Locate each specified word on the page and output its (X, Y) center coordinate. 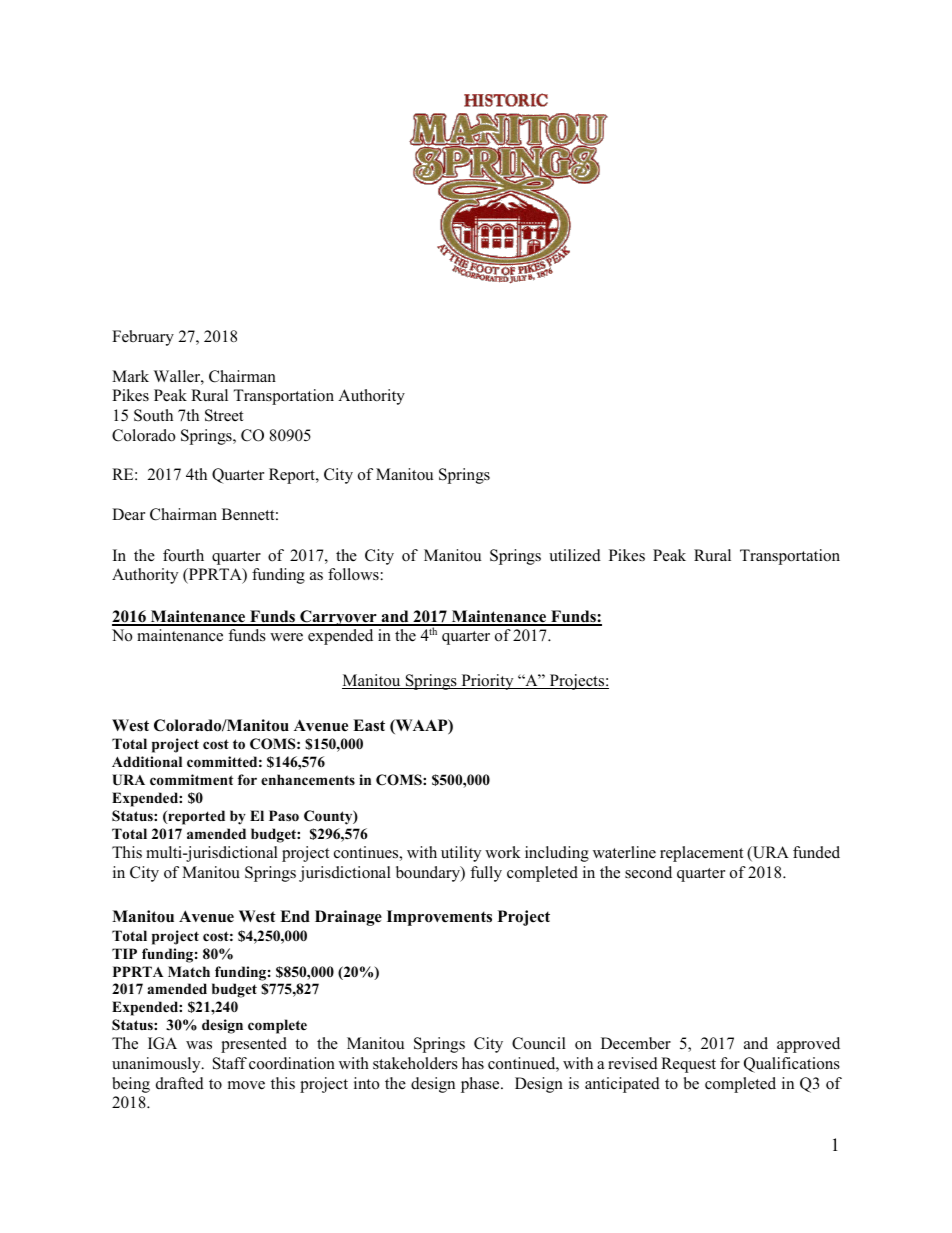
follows (353, 574)
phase (481, 1085)
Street (224, 415)
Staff (230, 1063)
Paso (284, 816)
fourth (183, 555)
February (143, 338)
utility (461, 854)
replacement (701, 854)
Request (688, 1065)
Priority (487, 682)
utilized (575, 555)
